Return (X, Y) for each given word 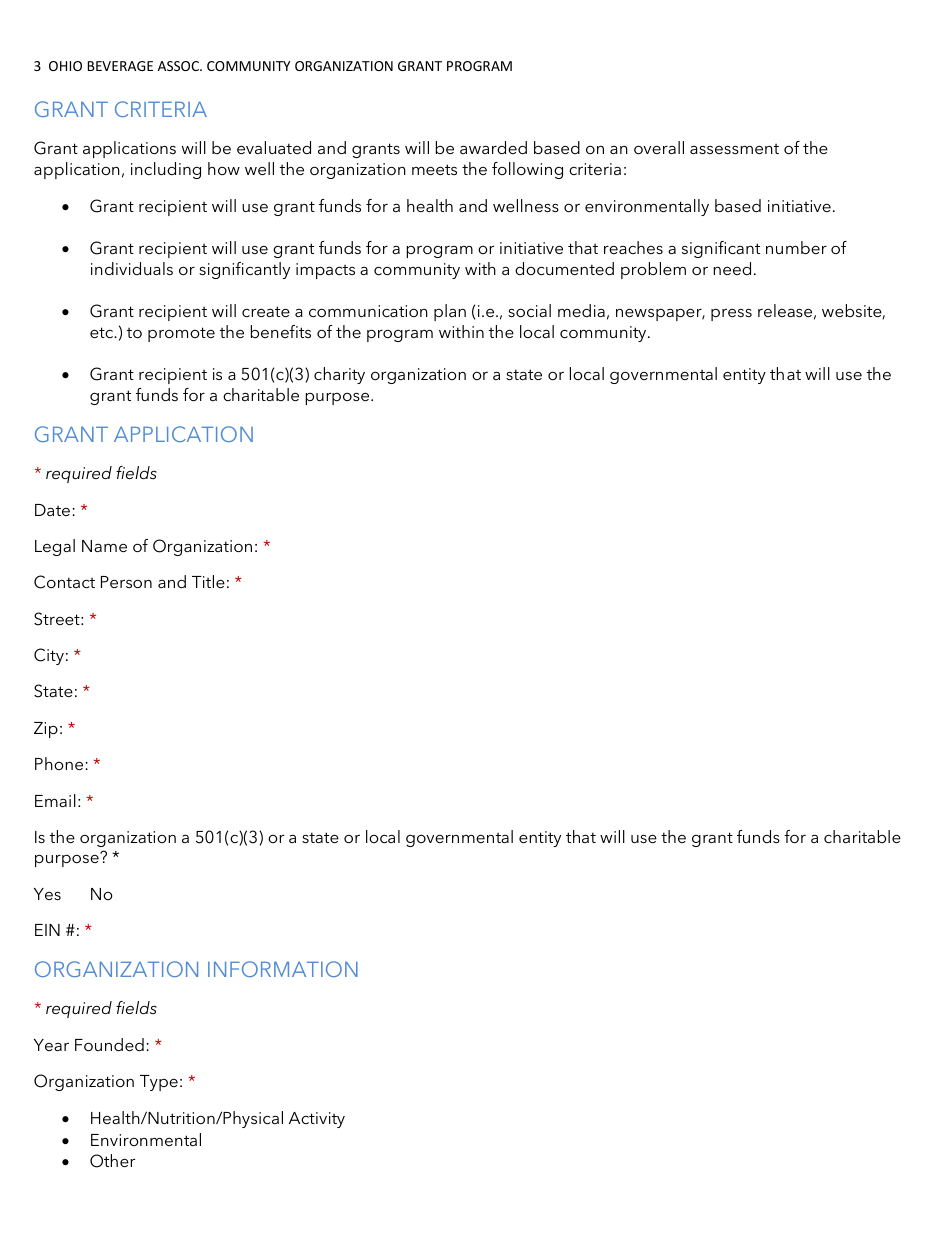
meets (434, 169)
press (731, 314)
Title (208, 581)
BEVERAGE (120, 66)
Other (112, 1161)
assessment (734, 149)
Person (126, 582)
